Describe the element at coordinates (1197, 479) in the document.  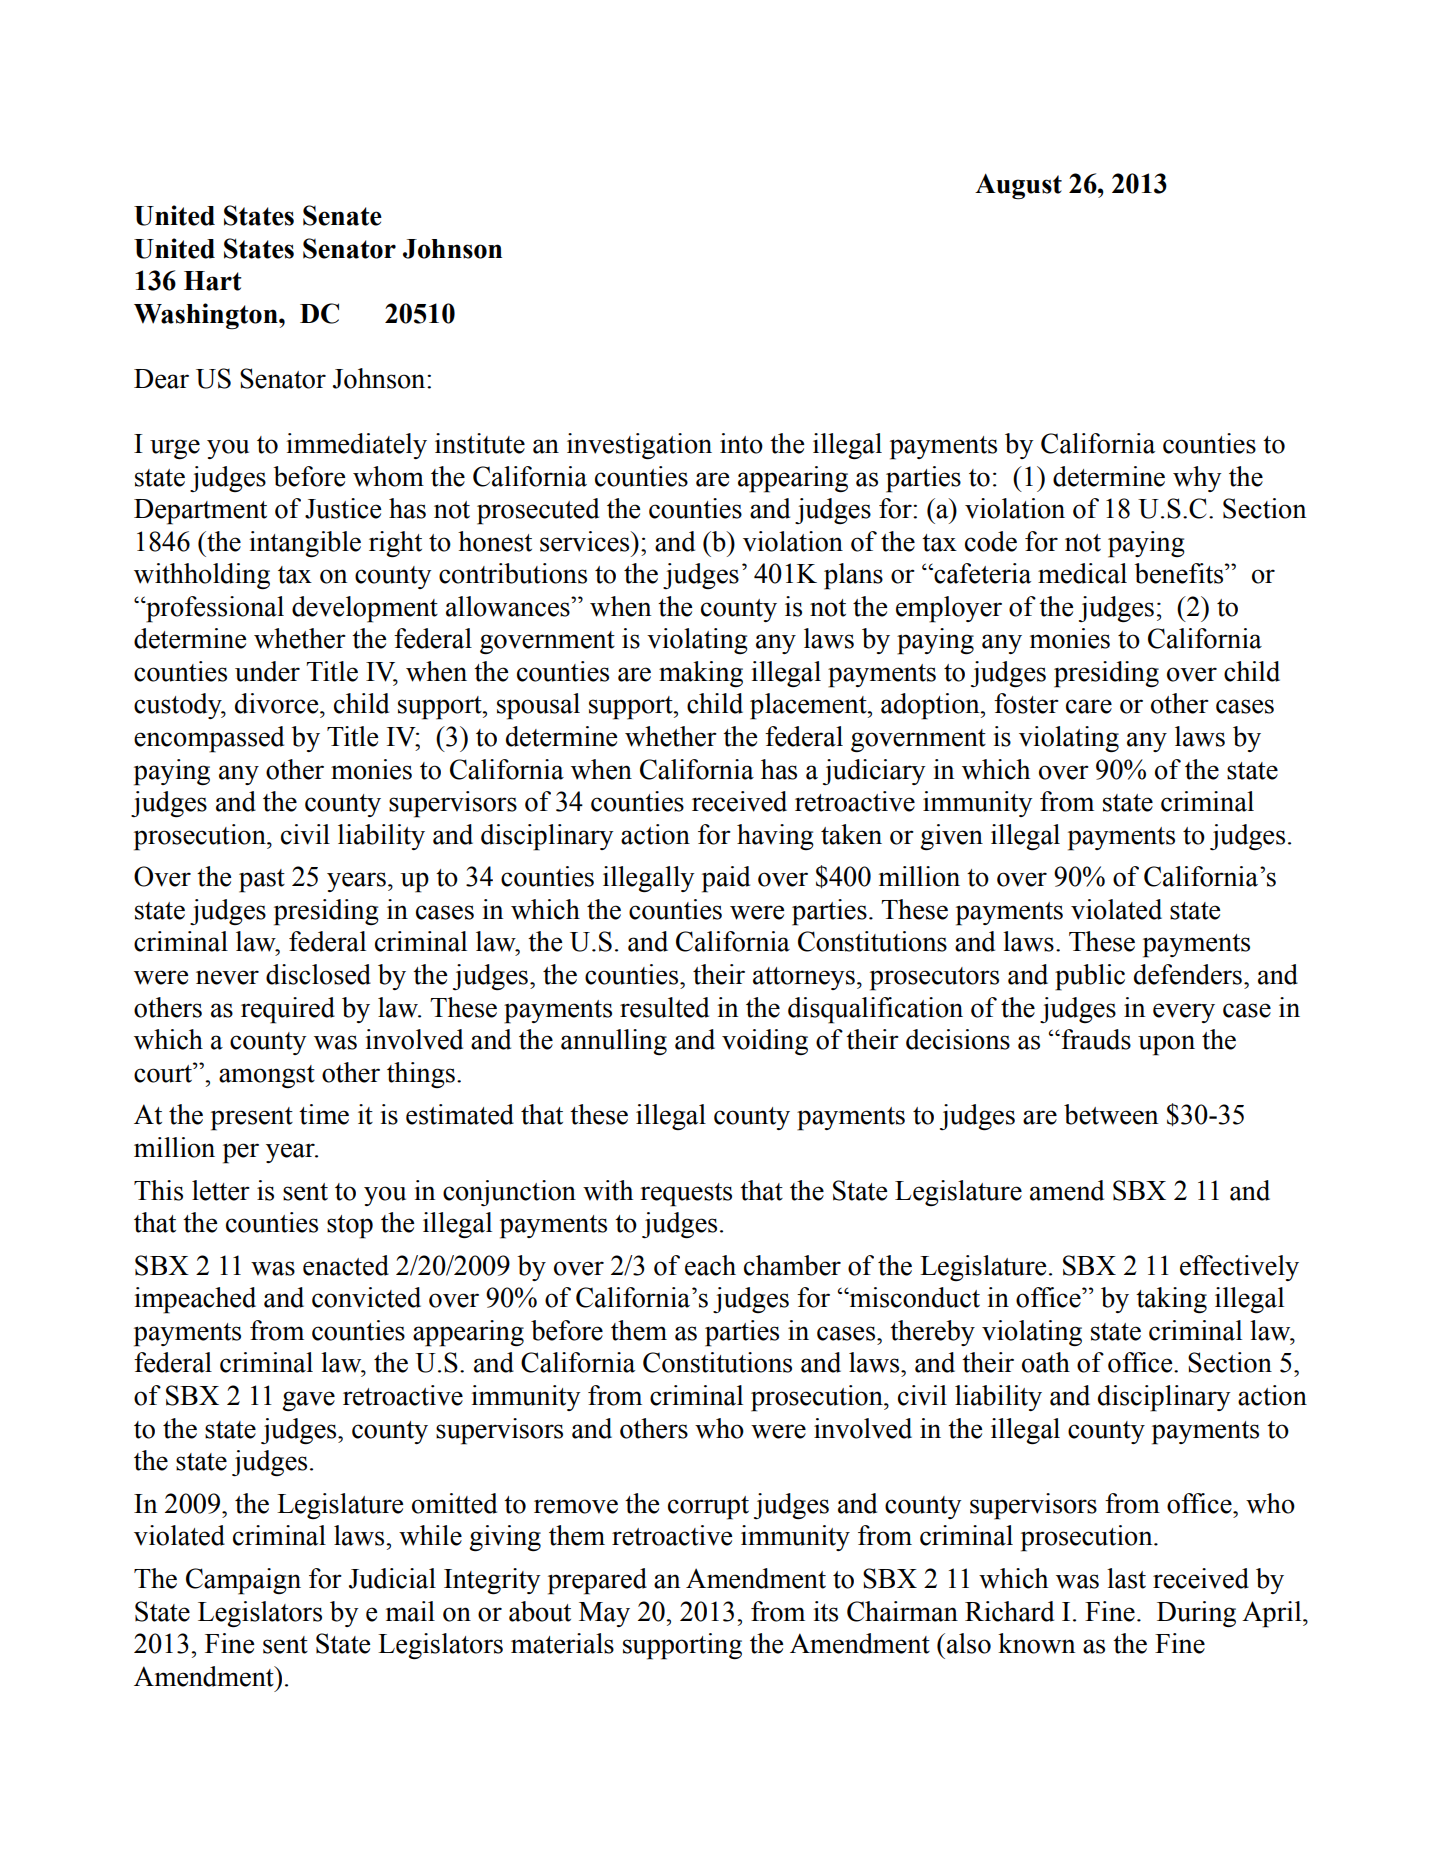
I see `why` at that location.
